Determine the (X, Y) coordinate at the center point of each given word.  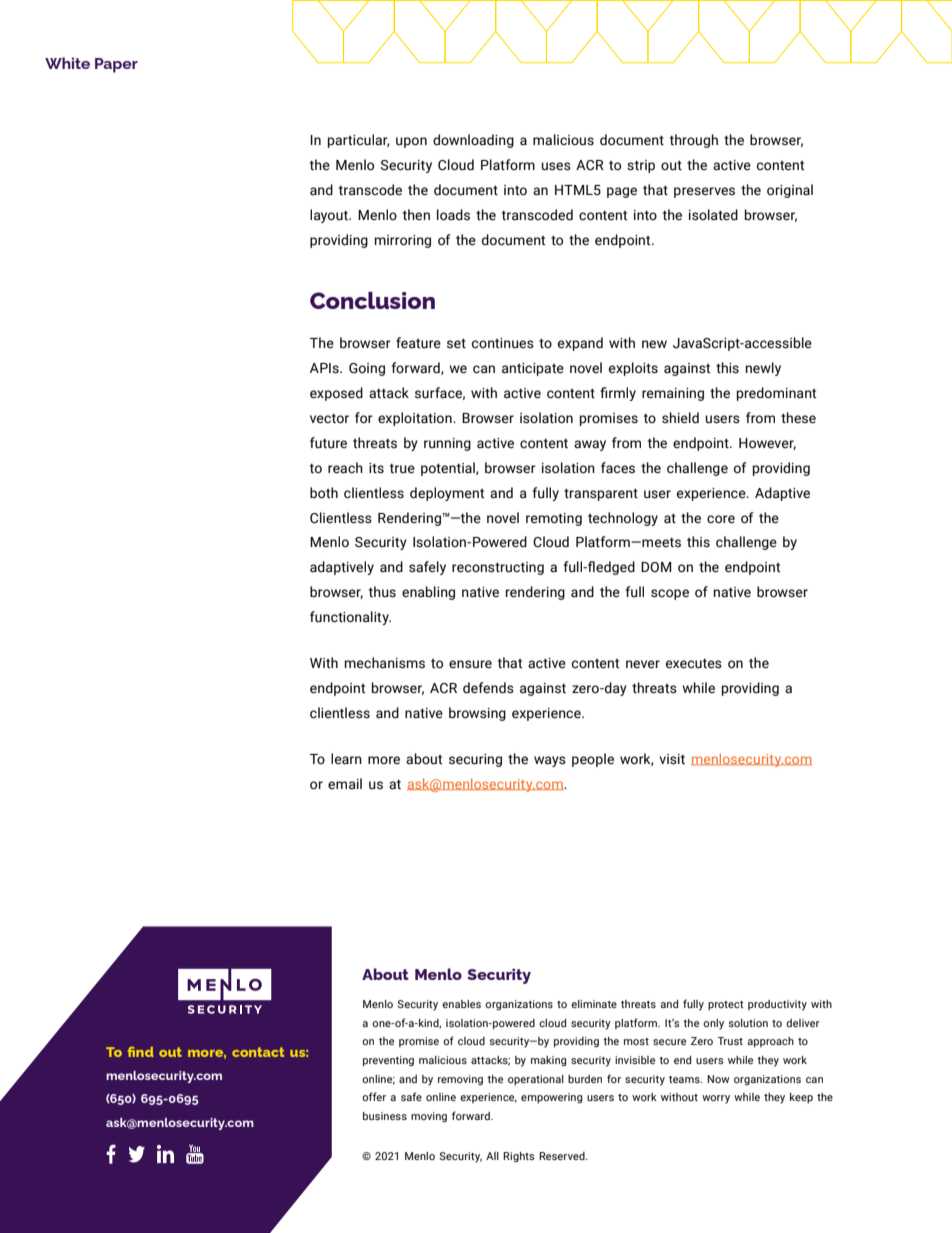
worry (716, 1099)
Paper (116, 65)
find (140, 1052)
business (385, 1116)
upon (411, 142)
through (694, 141)
